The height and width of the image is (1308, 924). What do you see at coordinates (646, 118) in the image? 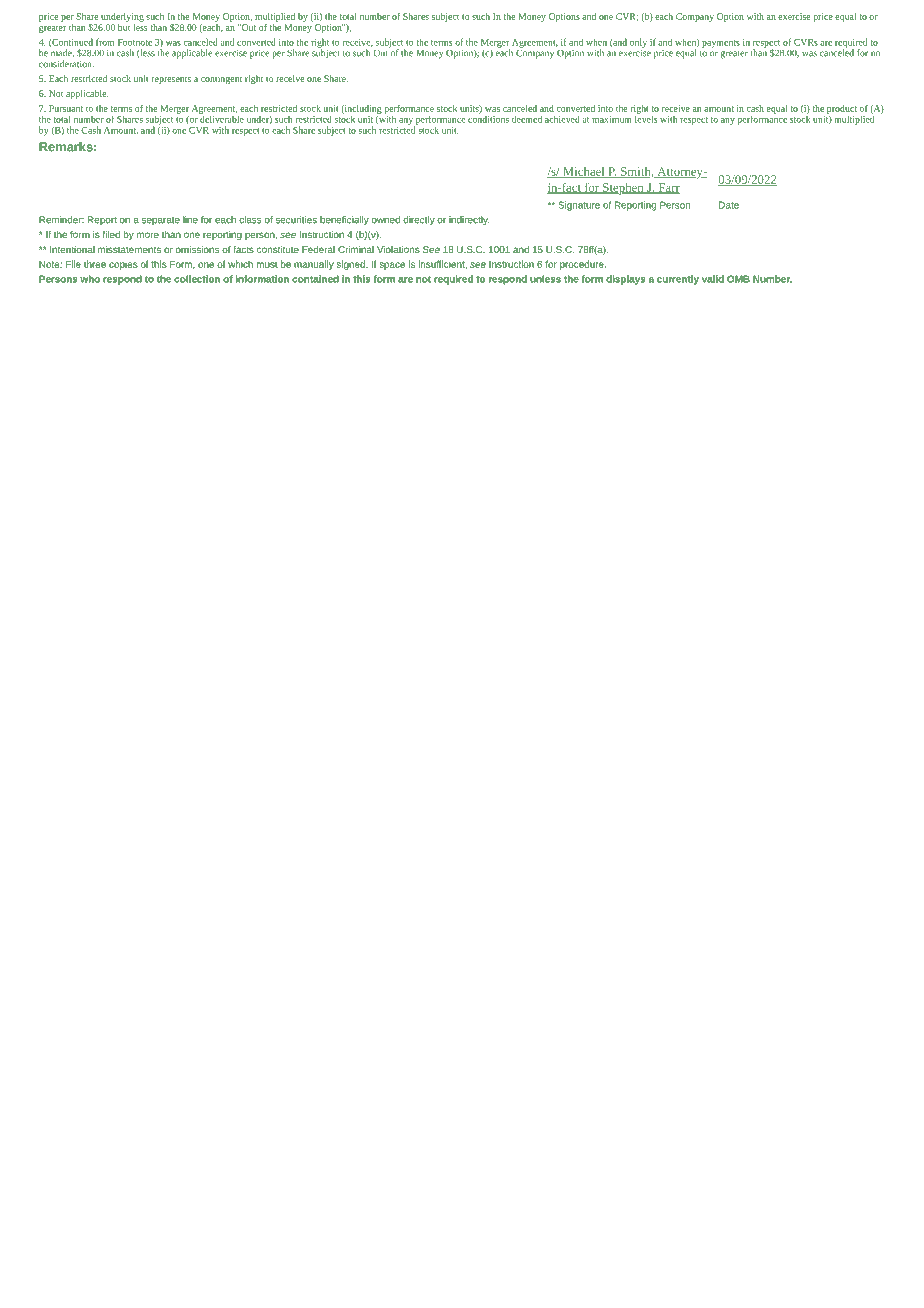
I see `levels` at bounding box center [646, 118].
